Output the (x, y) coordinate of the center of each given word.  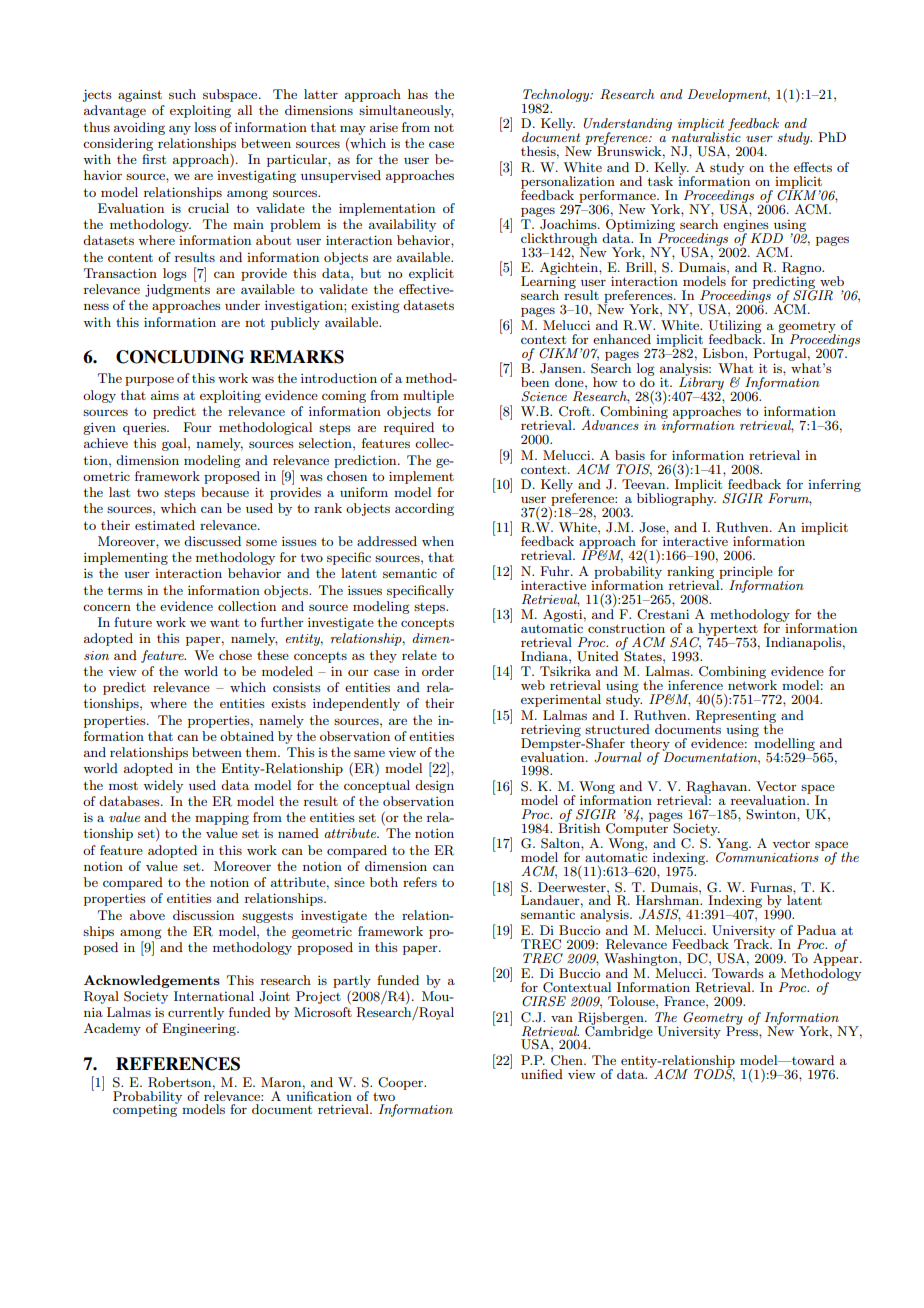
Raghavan (718, 788)
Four (197, 427)
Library (701, 383)
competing (145, 1110)
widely (163, 786)
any (180, 130)
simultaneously (406, 111)
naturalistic (705, 136)
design (434, 786)
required (409, 428)
